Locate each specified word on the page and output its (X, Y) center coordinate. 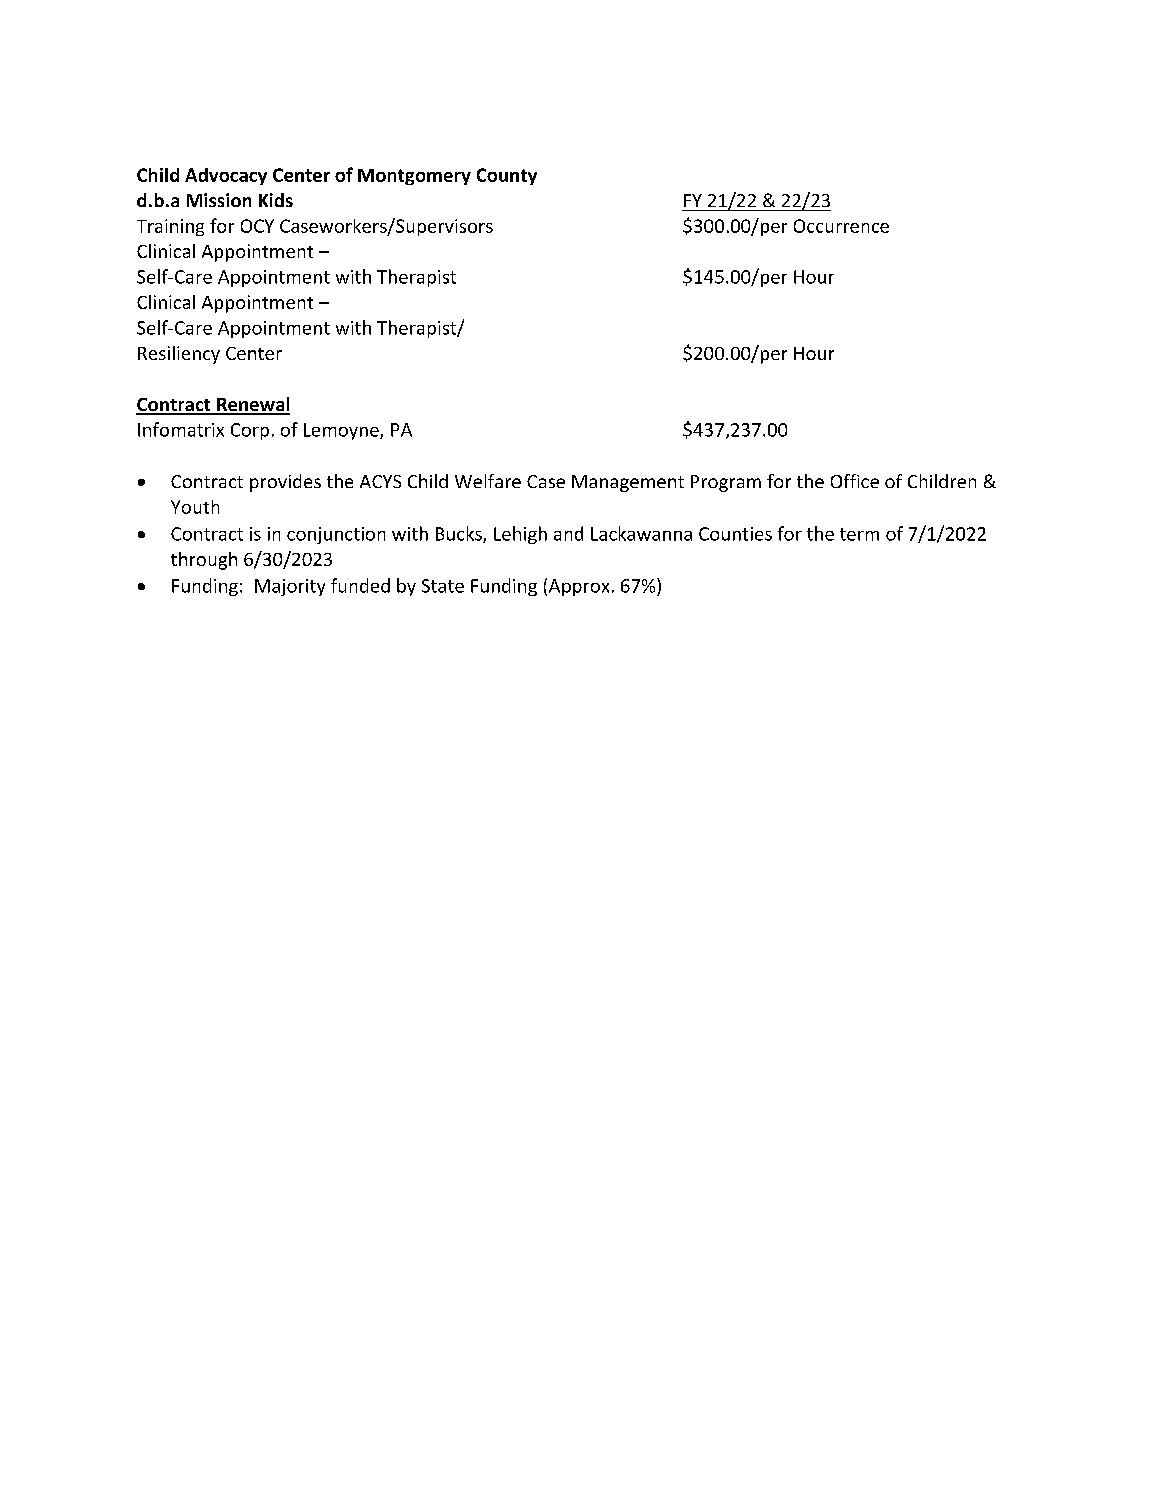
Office (855, 481)
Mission (219, 200)
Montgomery (414, 177)
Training (170, 227)
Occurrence (841, 226)
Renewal (252, 405)
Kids (276, 200)
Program (726, 483)
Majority (290, 587)
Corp (250, 431)
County (507, 176)
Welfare (488, 481)
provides (285, 483)
